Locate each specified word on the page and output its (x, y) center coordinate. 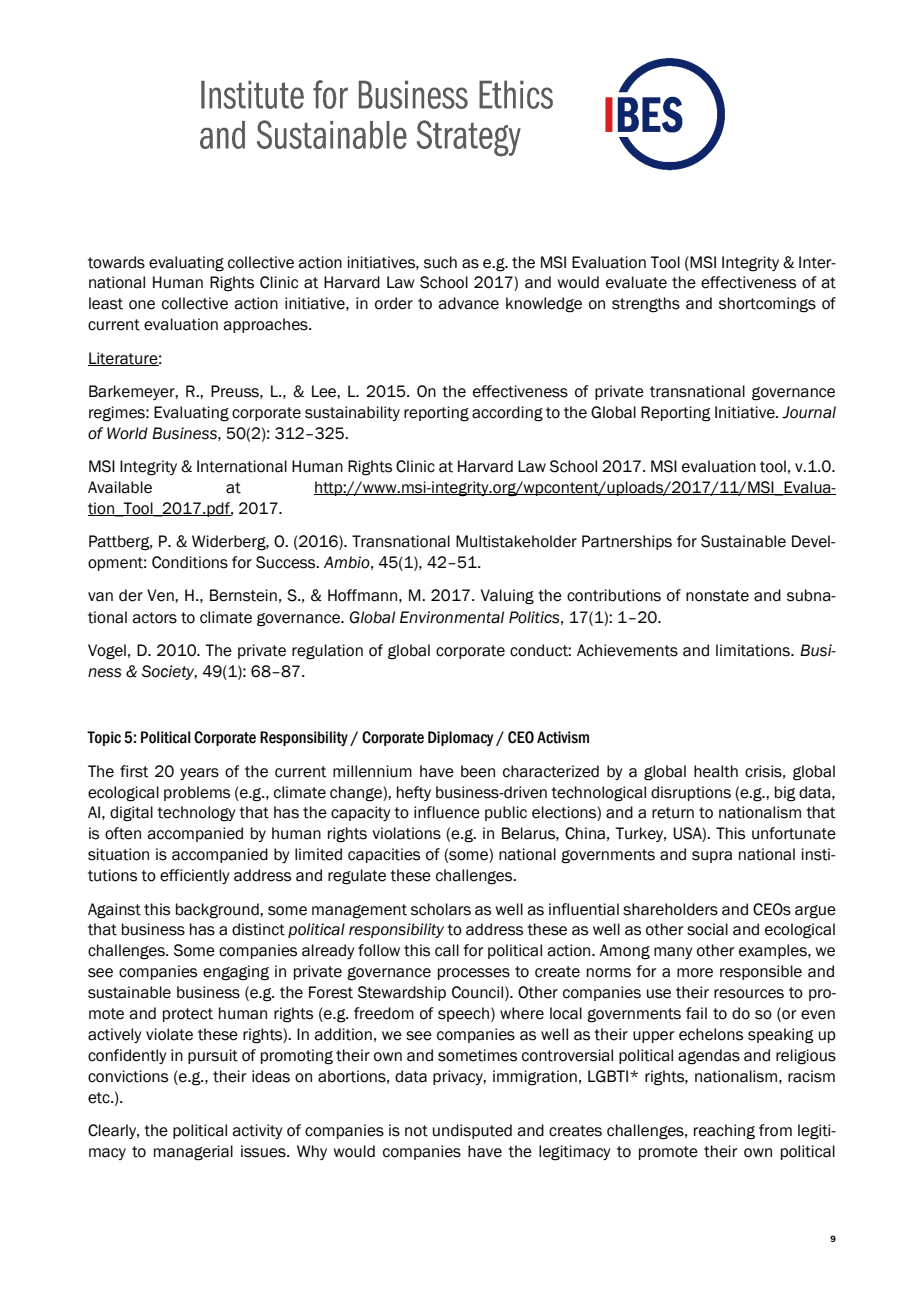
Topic (104, 738)
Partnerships (627, 542)
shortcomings (767, 305)
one (142, 305)
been (478, 771)
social (707, 929)
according (507, 414)
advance (468, 303)
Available (120, 487)
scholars (441, 909)
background (218, 911)
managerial (193, 1153)
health (716, 771)
